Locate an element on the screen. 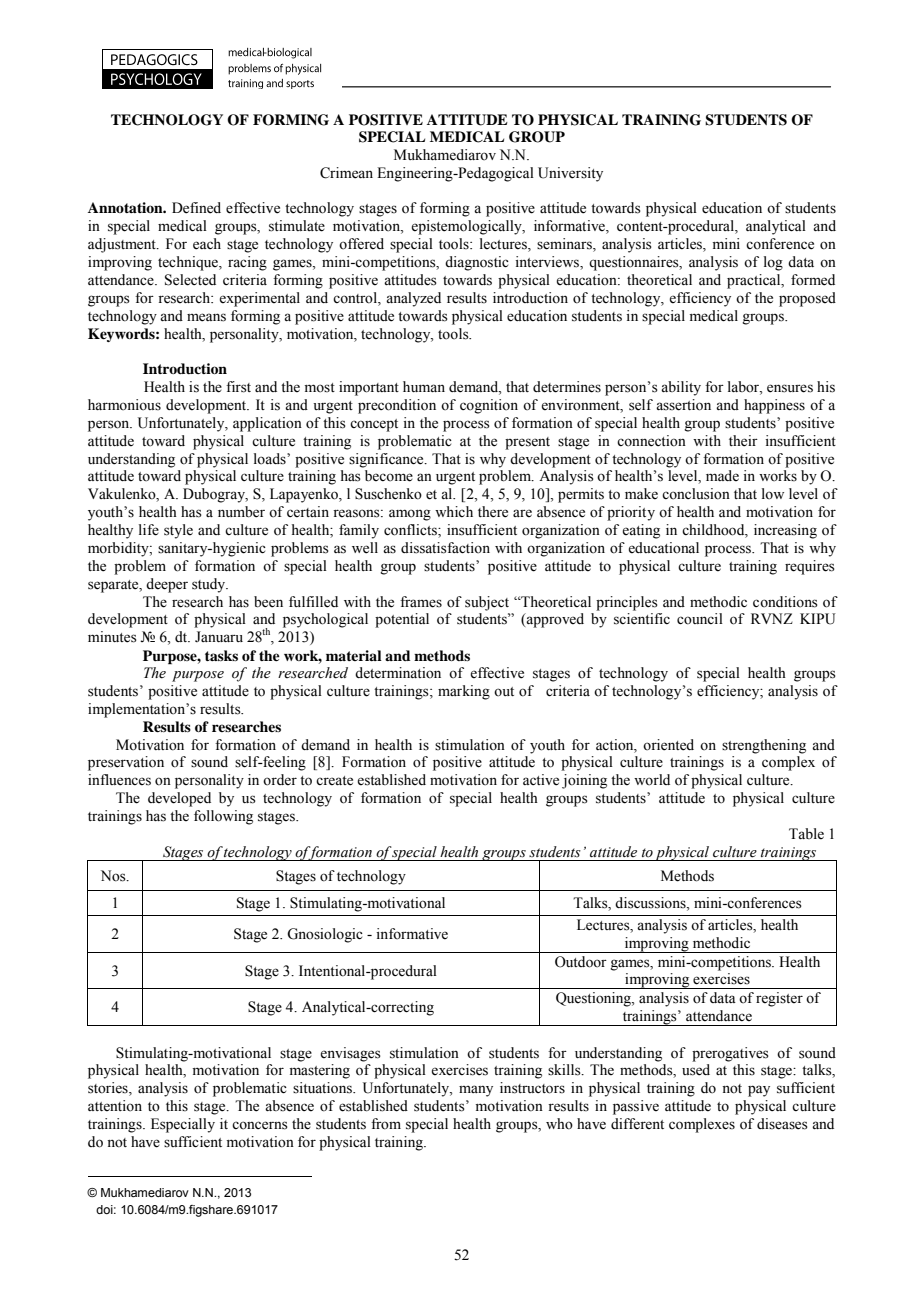  following is located at coordinates (223, 817).
